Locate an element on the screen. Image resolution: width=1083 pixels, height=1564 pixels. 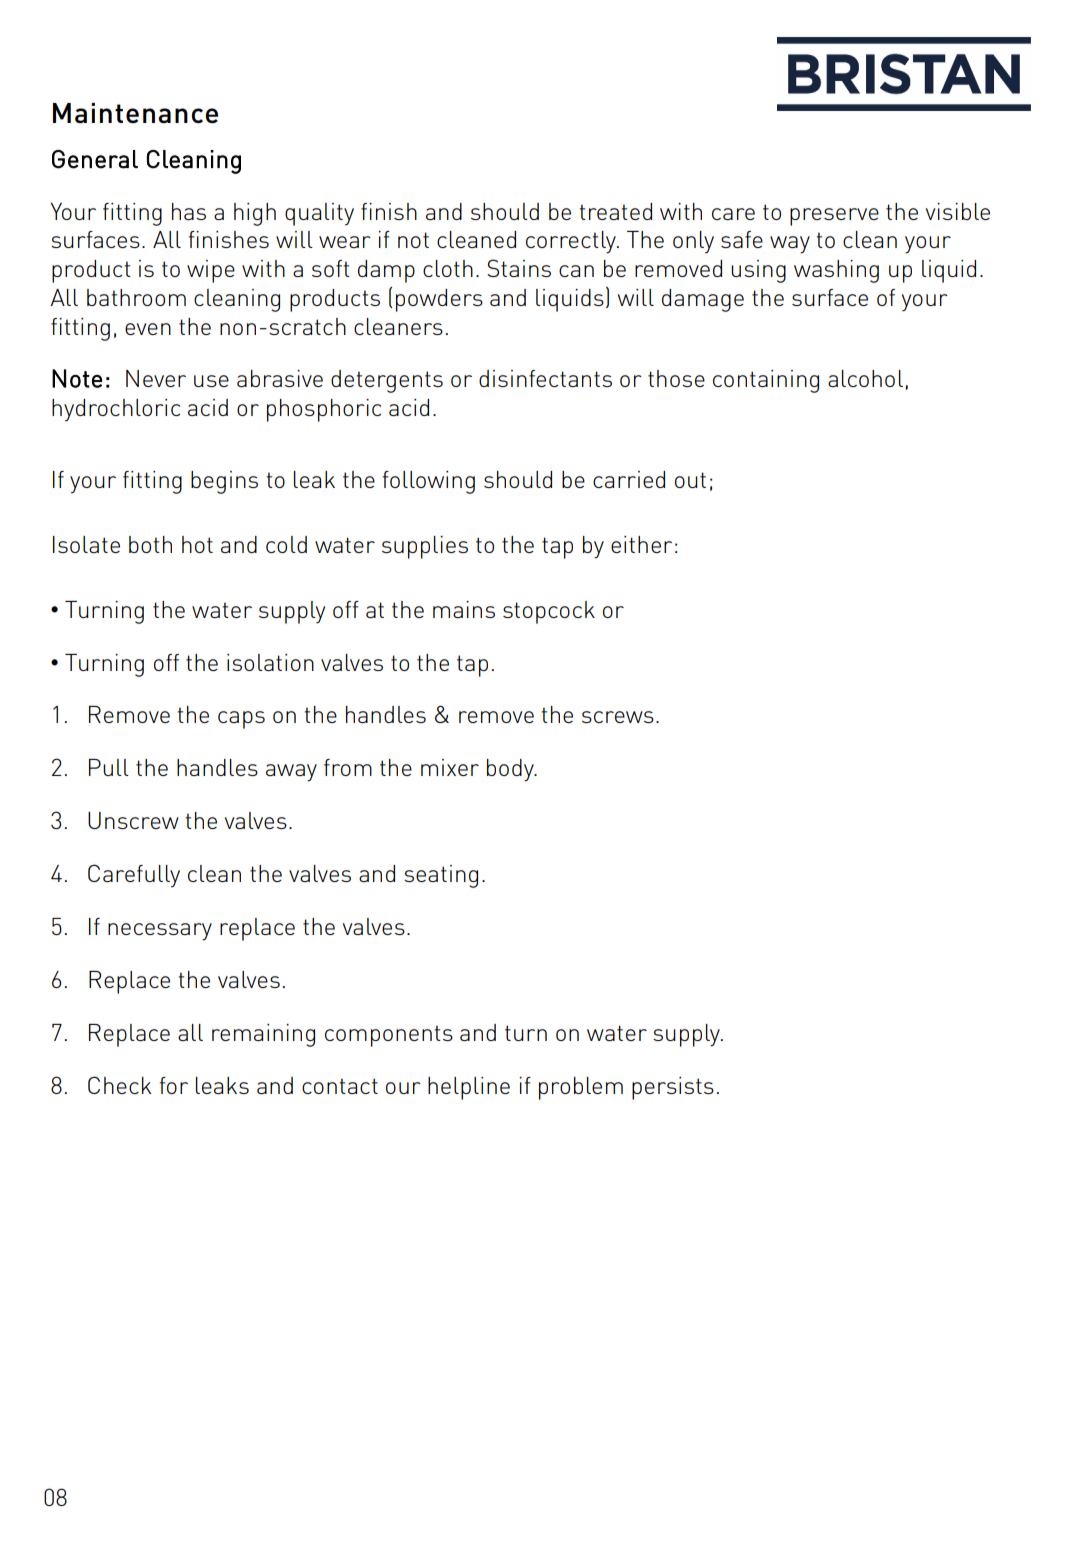
begins is located at coordinates (224, 482).
